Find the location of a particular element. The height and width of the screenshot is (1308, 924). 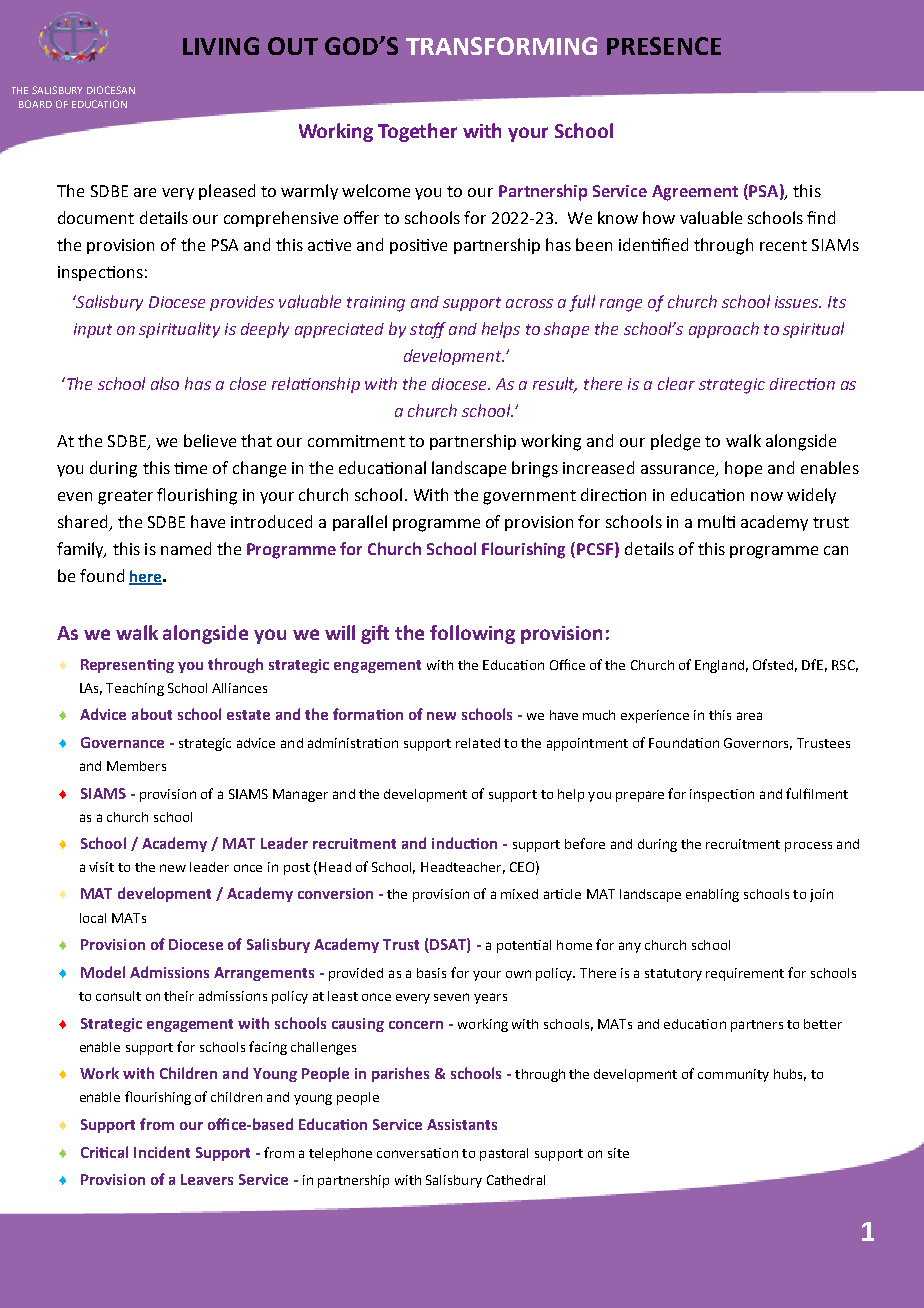

England is located at coordinates (719, 666).
